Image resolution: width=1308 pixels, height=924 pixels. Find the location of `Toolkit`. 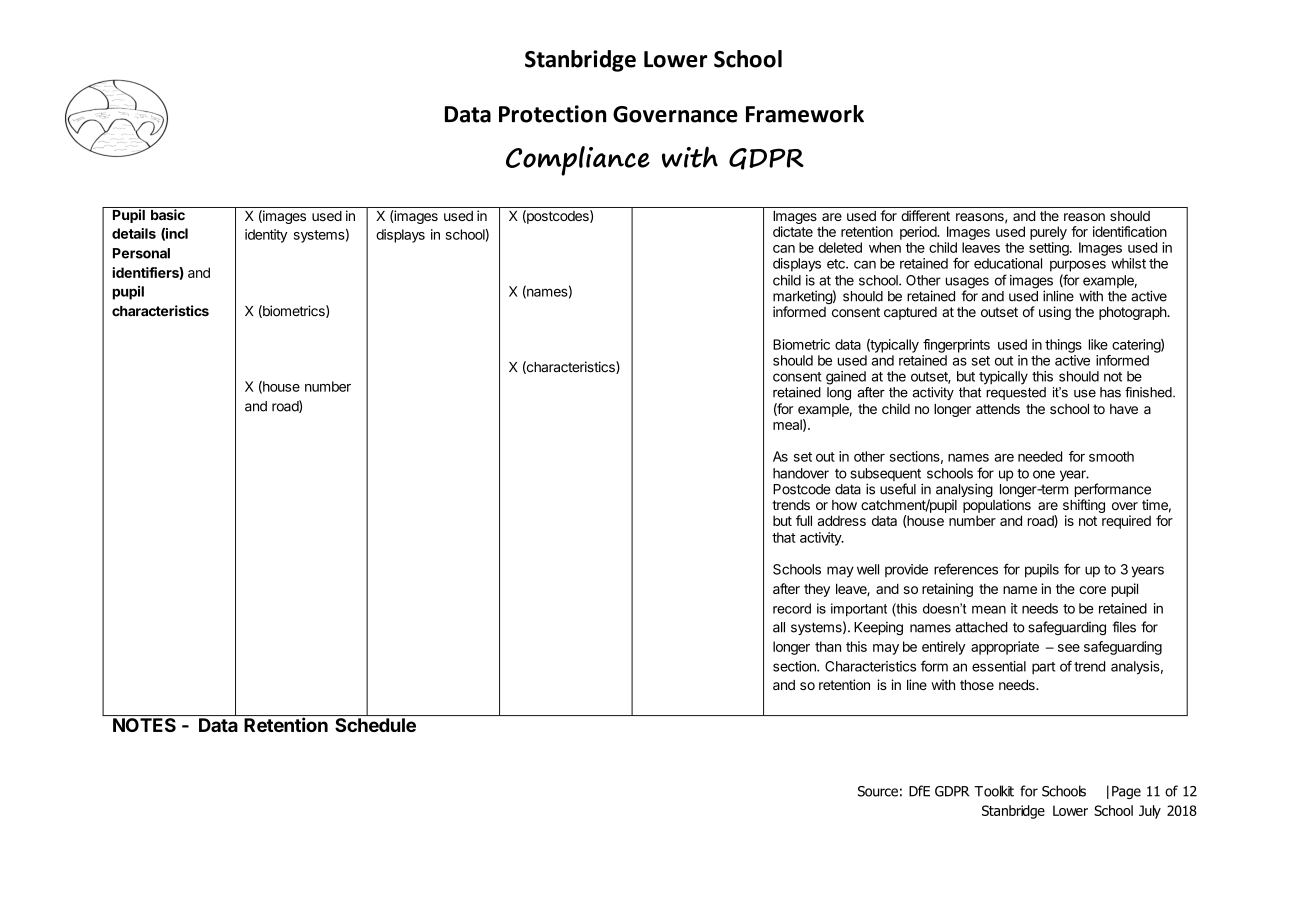

Toolkit is located at coordinates (994, 791).
